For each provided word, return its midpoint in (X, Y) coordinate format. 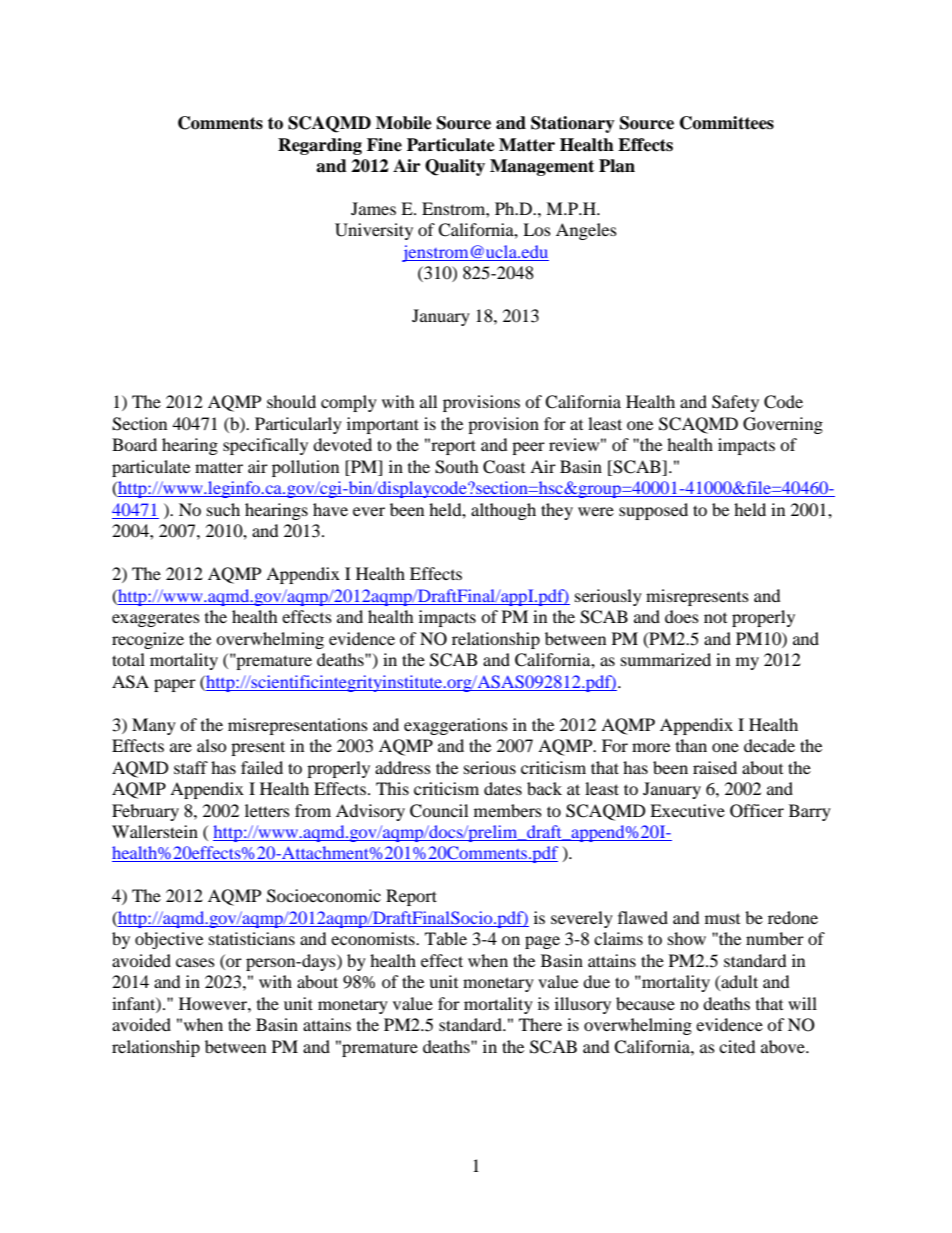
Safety (735, 403)
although (503, 511)
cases (195, 962)
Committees (727, 123)
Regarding (320, 146)
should (291, 401)
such (223, 509)
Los (537, 229)
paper (175, 685)
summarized (666, 659)
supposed (653, 511)
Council (439, 811)
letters (267, 810)
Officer (757, 811)
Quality (455, 167)
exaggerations (456, 726)
